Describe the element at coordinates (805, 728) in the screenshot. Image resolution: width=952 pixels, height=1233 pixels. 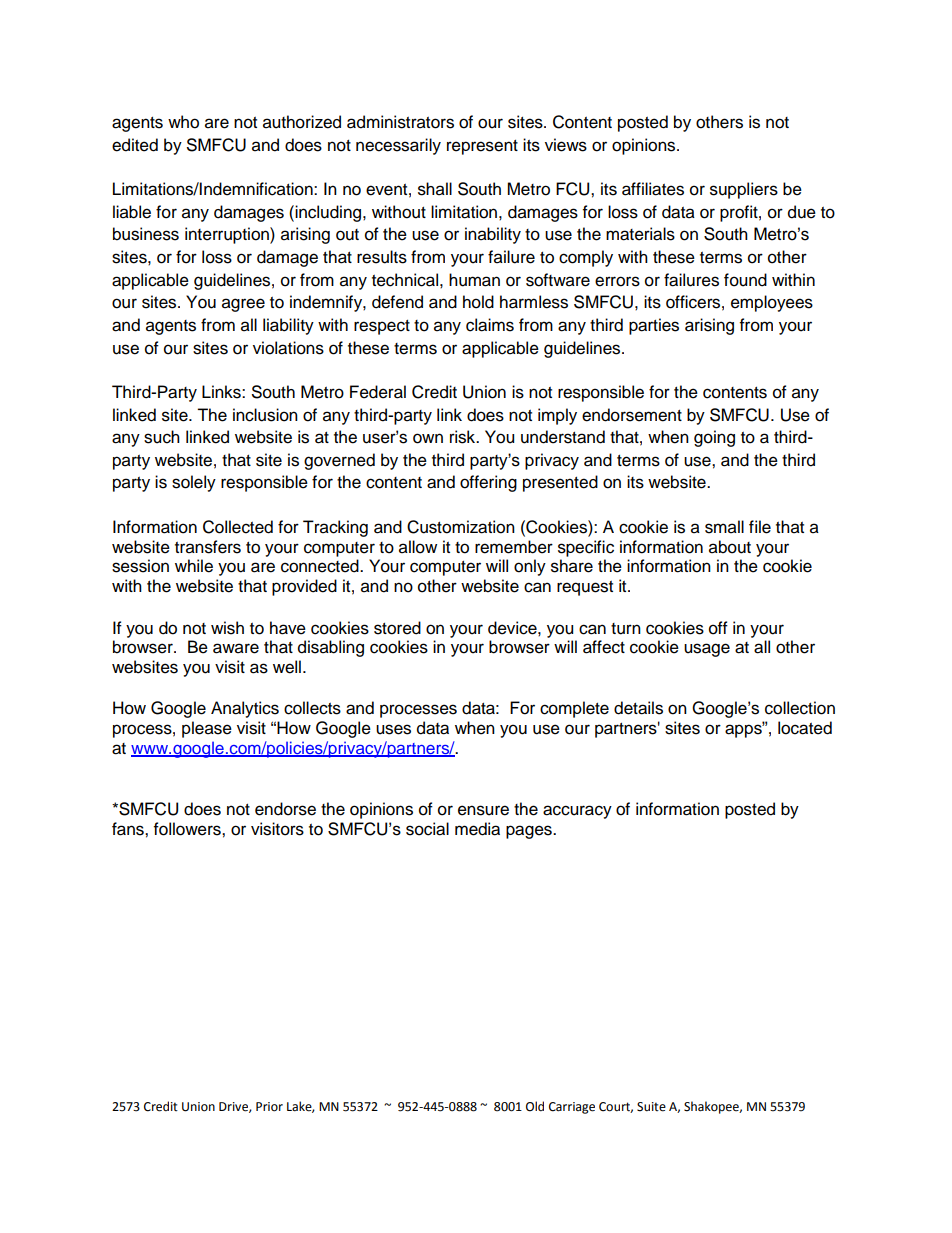
I see `located` at that location.
